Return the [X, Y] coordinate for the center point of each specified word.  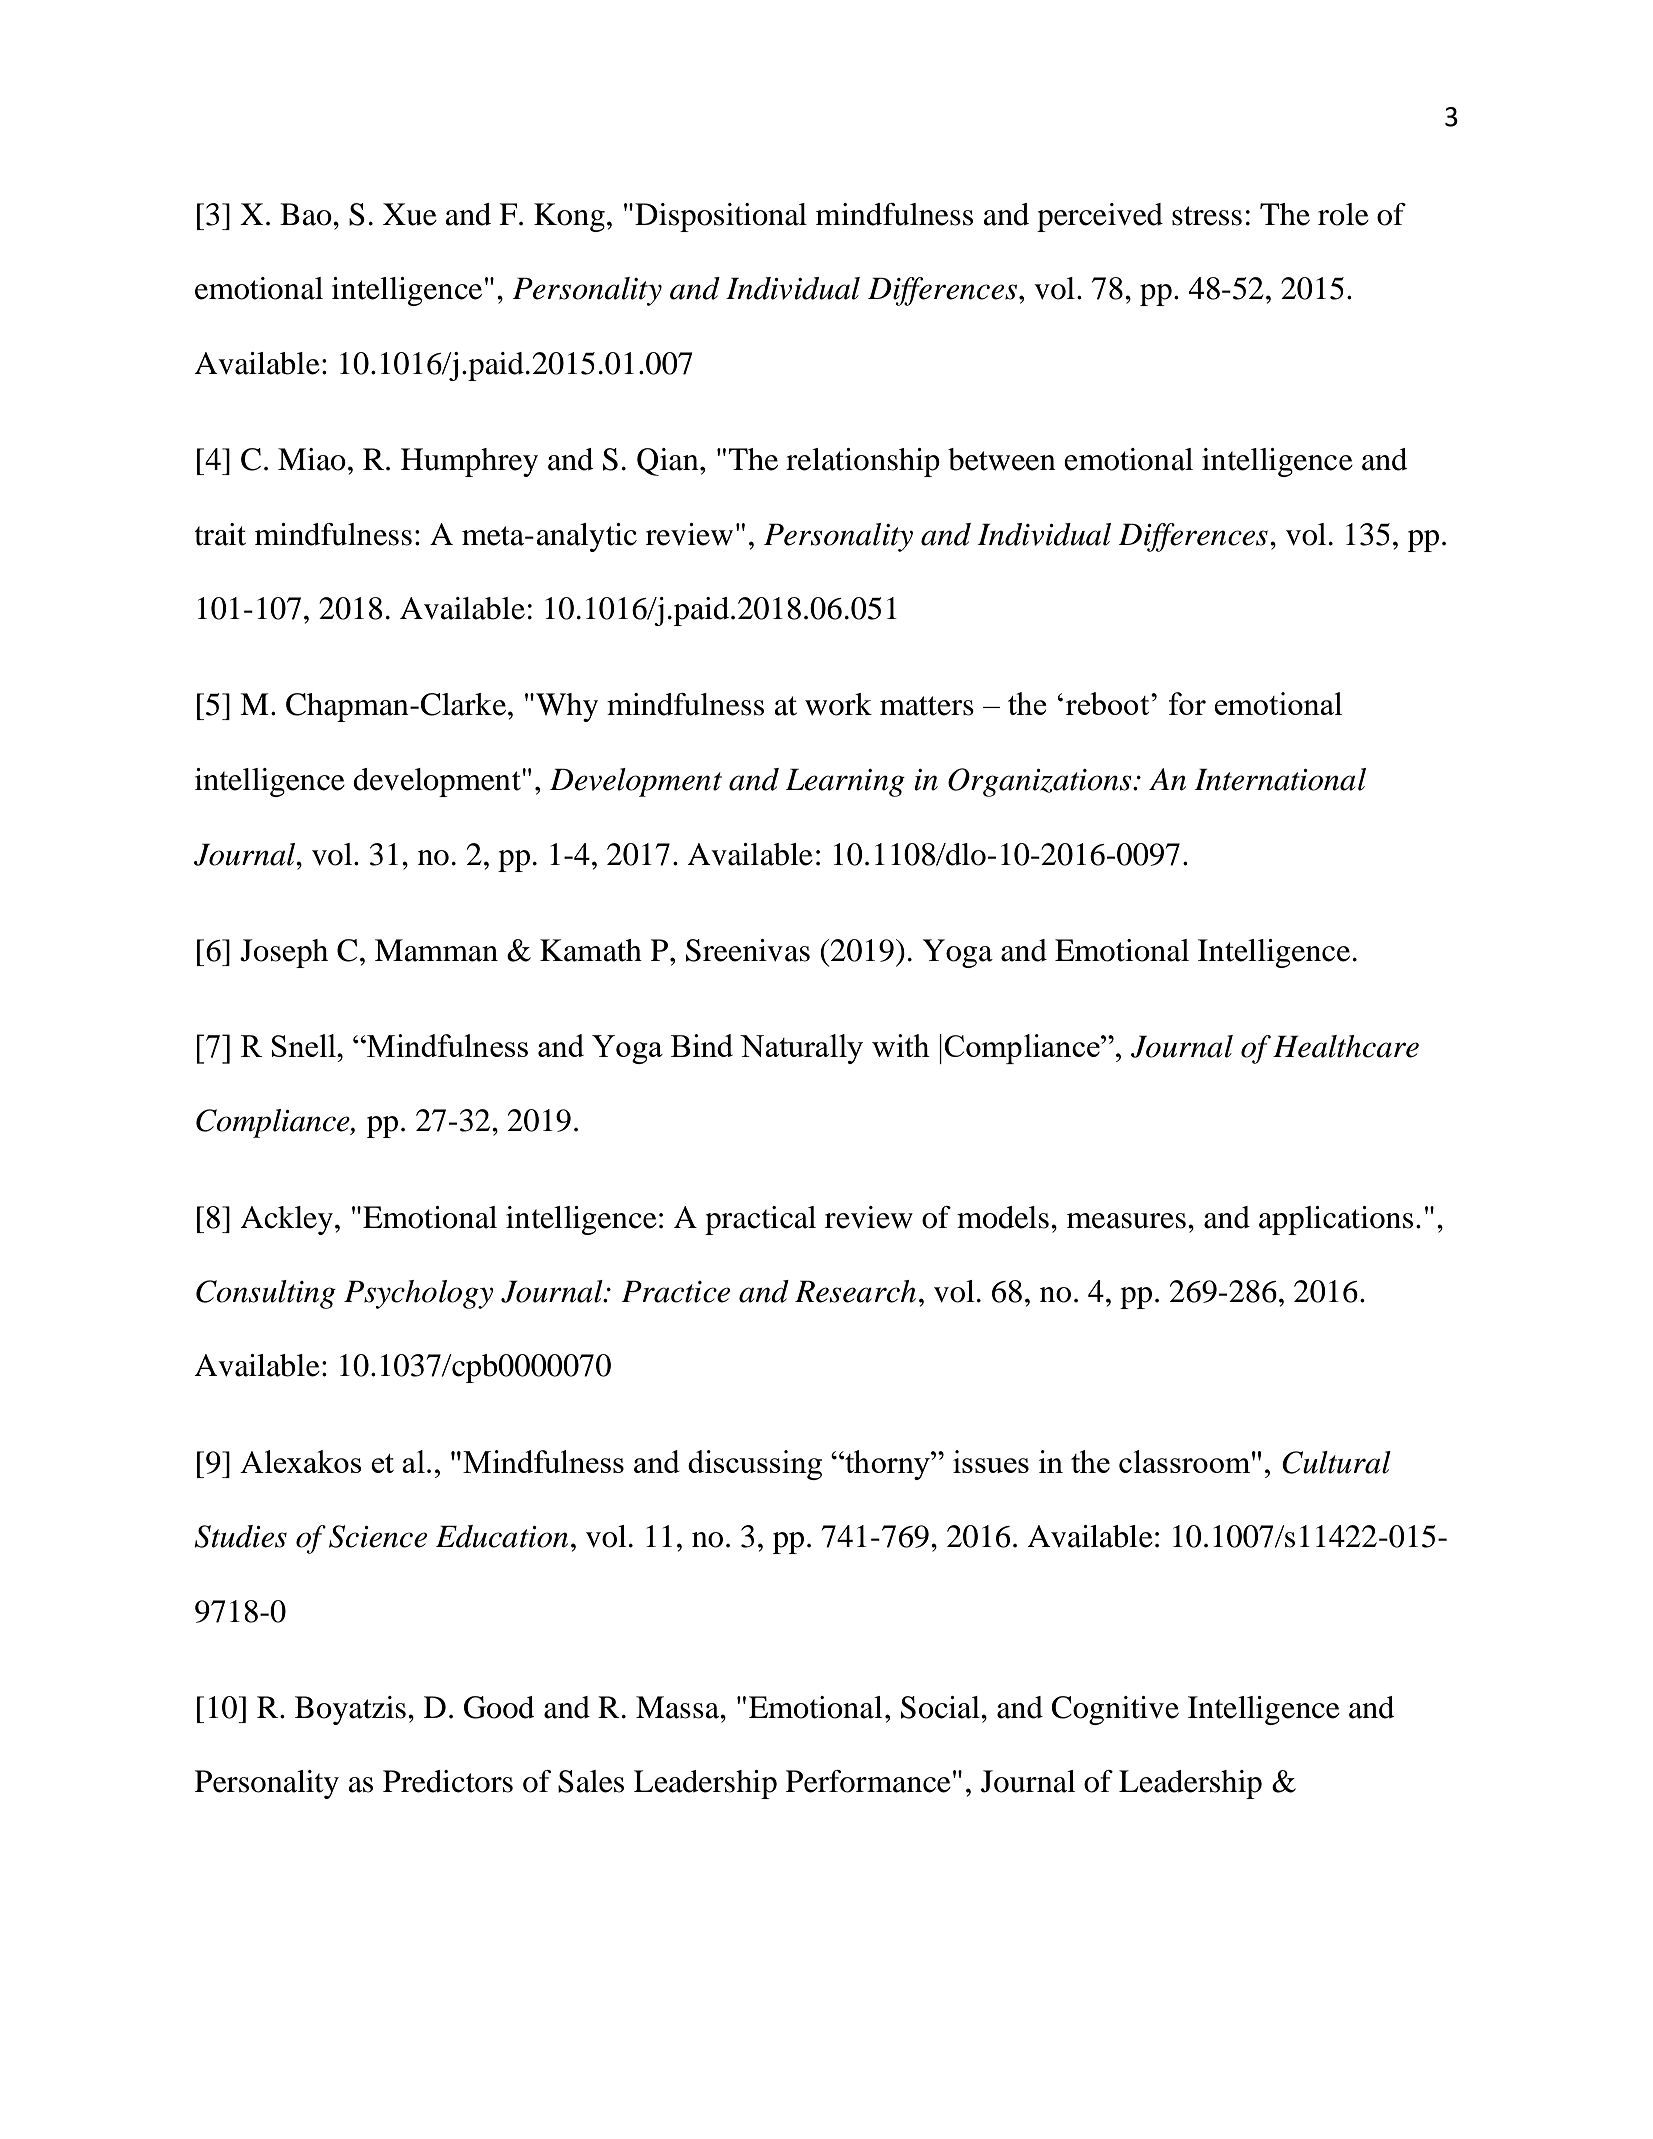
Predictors [448, 1781]
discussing [755, 1465]
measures [1126, 1221]
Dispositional [721, 217]
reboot [1109, 703]
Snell [305, 1045]
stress [1207, 216]
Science [378, 1536]
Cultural [1336, 1462]
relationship [863, 462]
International [1280, 779]
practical [760, 1220]
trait [220, 534]
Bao [307, 214]
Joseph [284, 953]
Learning [845, 782]
